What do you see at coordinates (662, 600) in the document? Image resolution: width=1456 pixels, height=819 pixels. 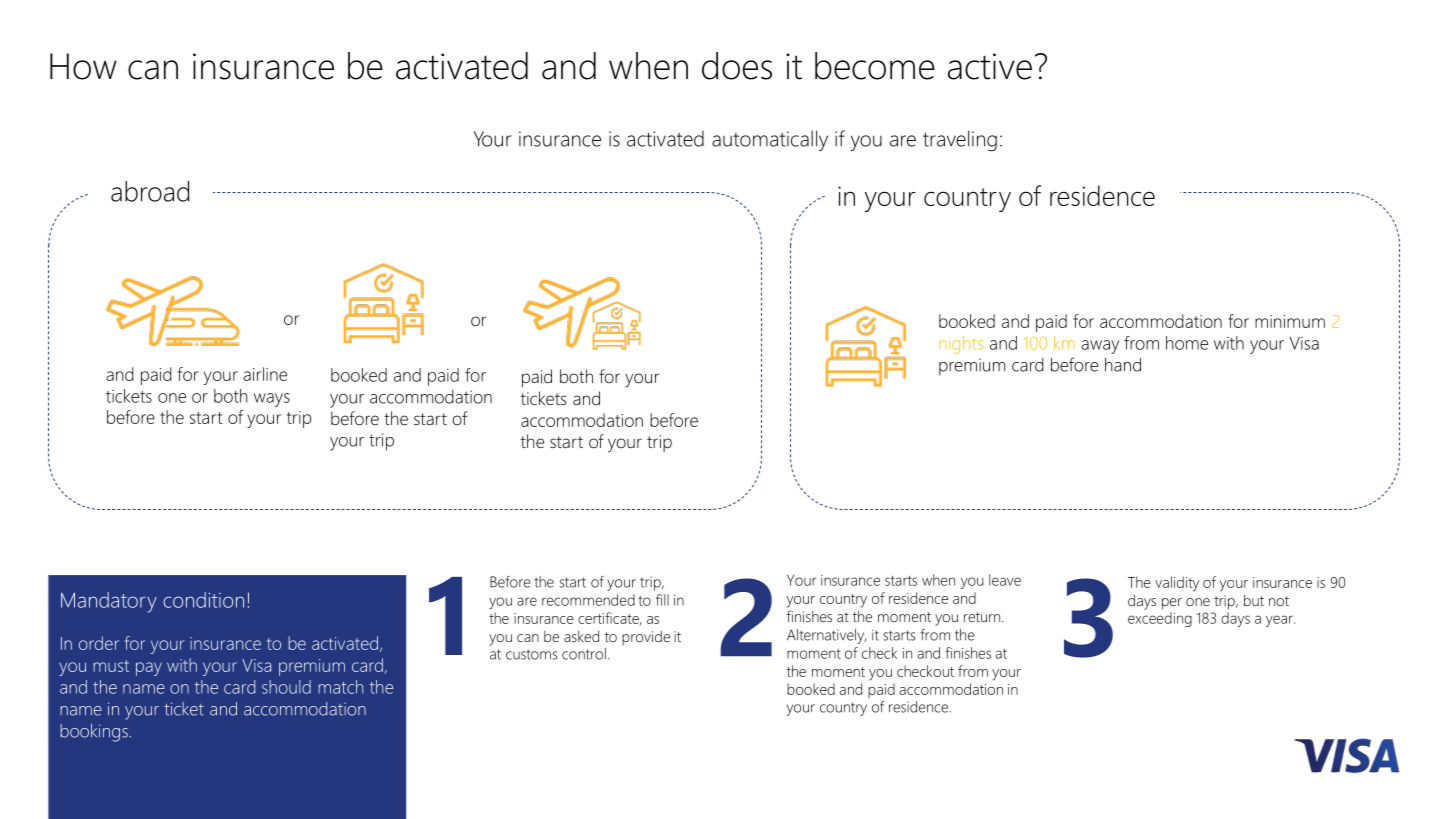 I see `fill` at bounding box center [662, 600].
